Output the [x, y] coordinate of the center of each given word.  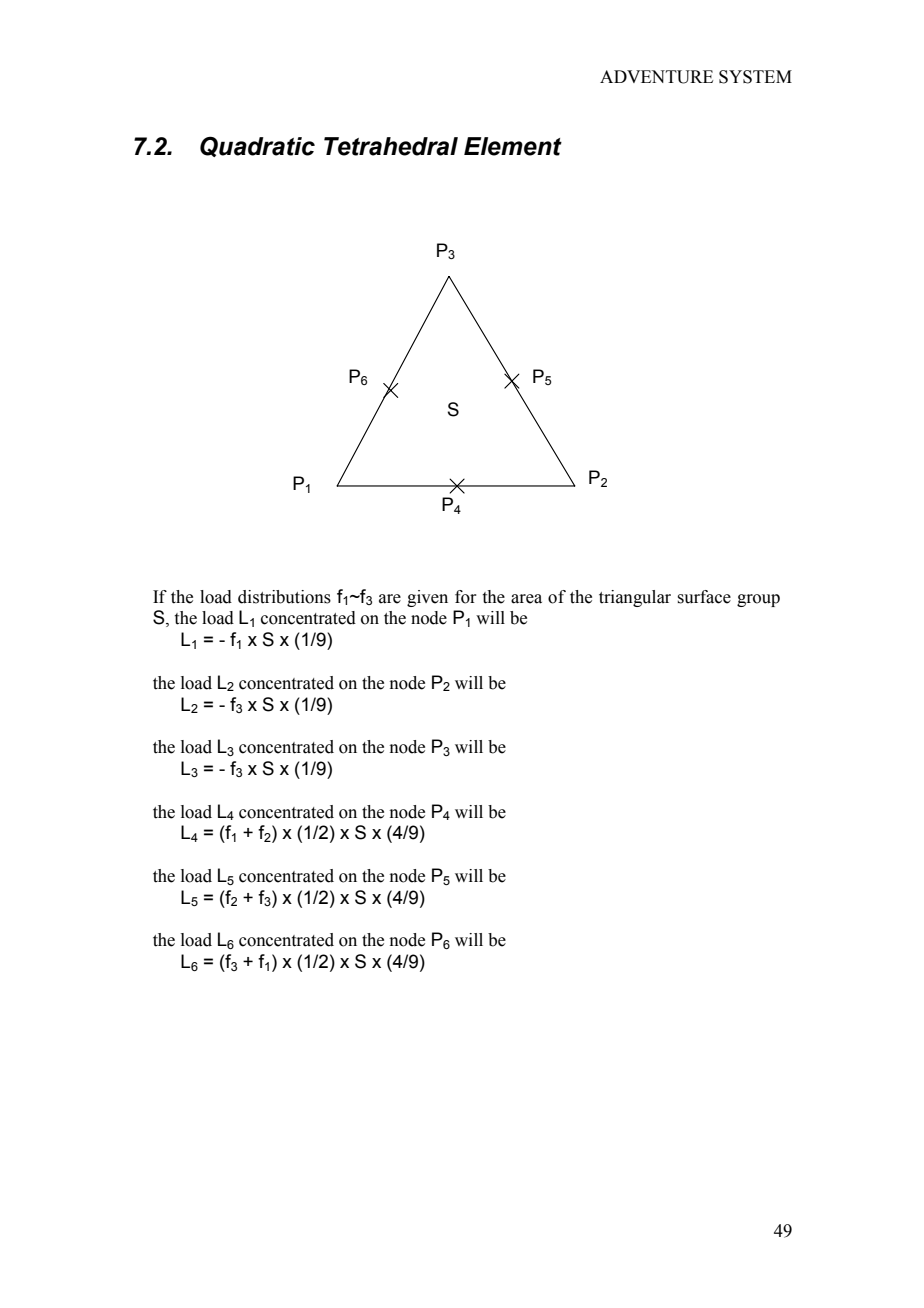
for [466, 597]
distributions [284, 597]
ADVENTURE [656, 77]
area [526, 599]
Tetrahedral [391, 146]
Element [513, 146]
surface [704, 597]
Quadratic [257, 146]
